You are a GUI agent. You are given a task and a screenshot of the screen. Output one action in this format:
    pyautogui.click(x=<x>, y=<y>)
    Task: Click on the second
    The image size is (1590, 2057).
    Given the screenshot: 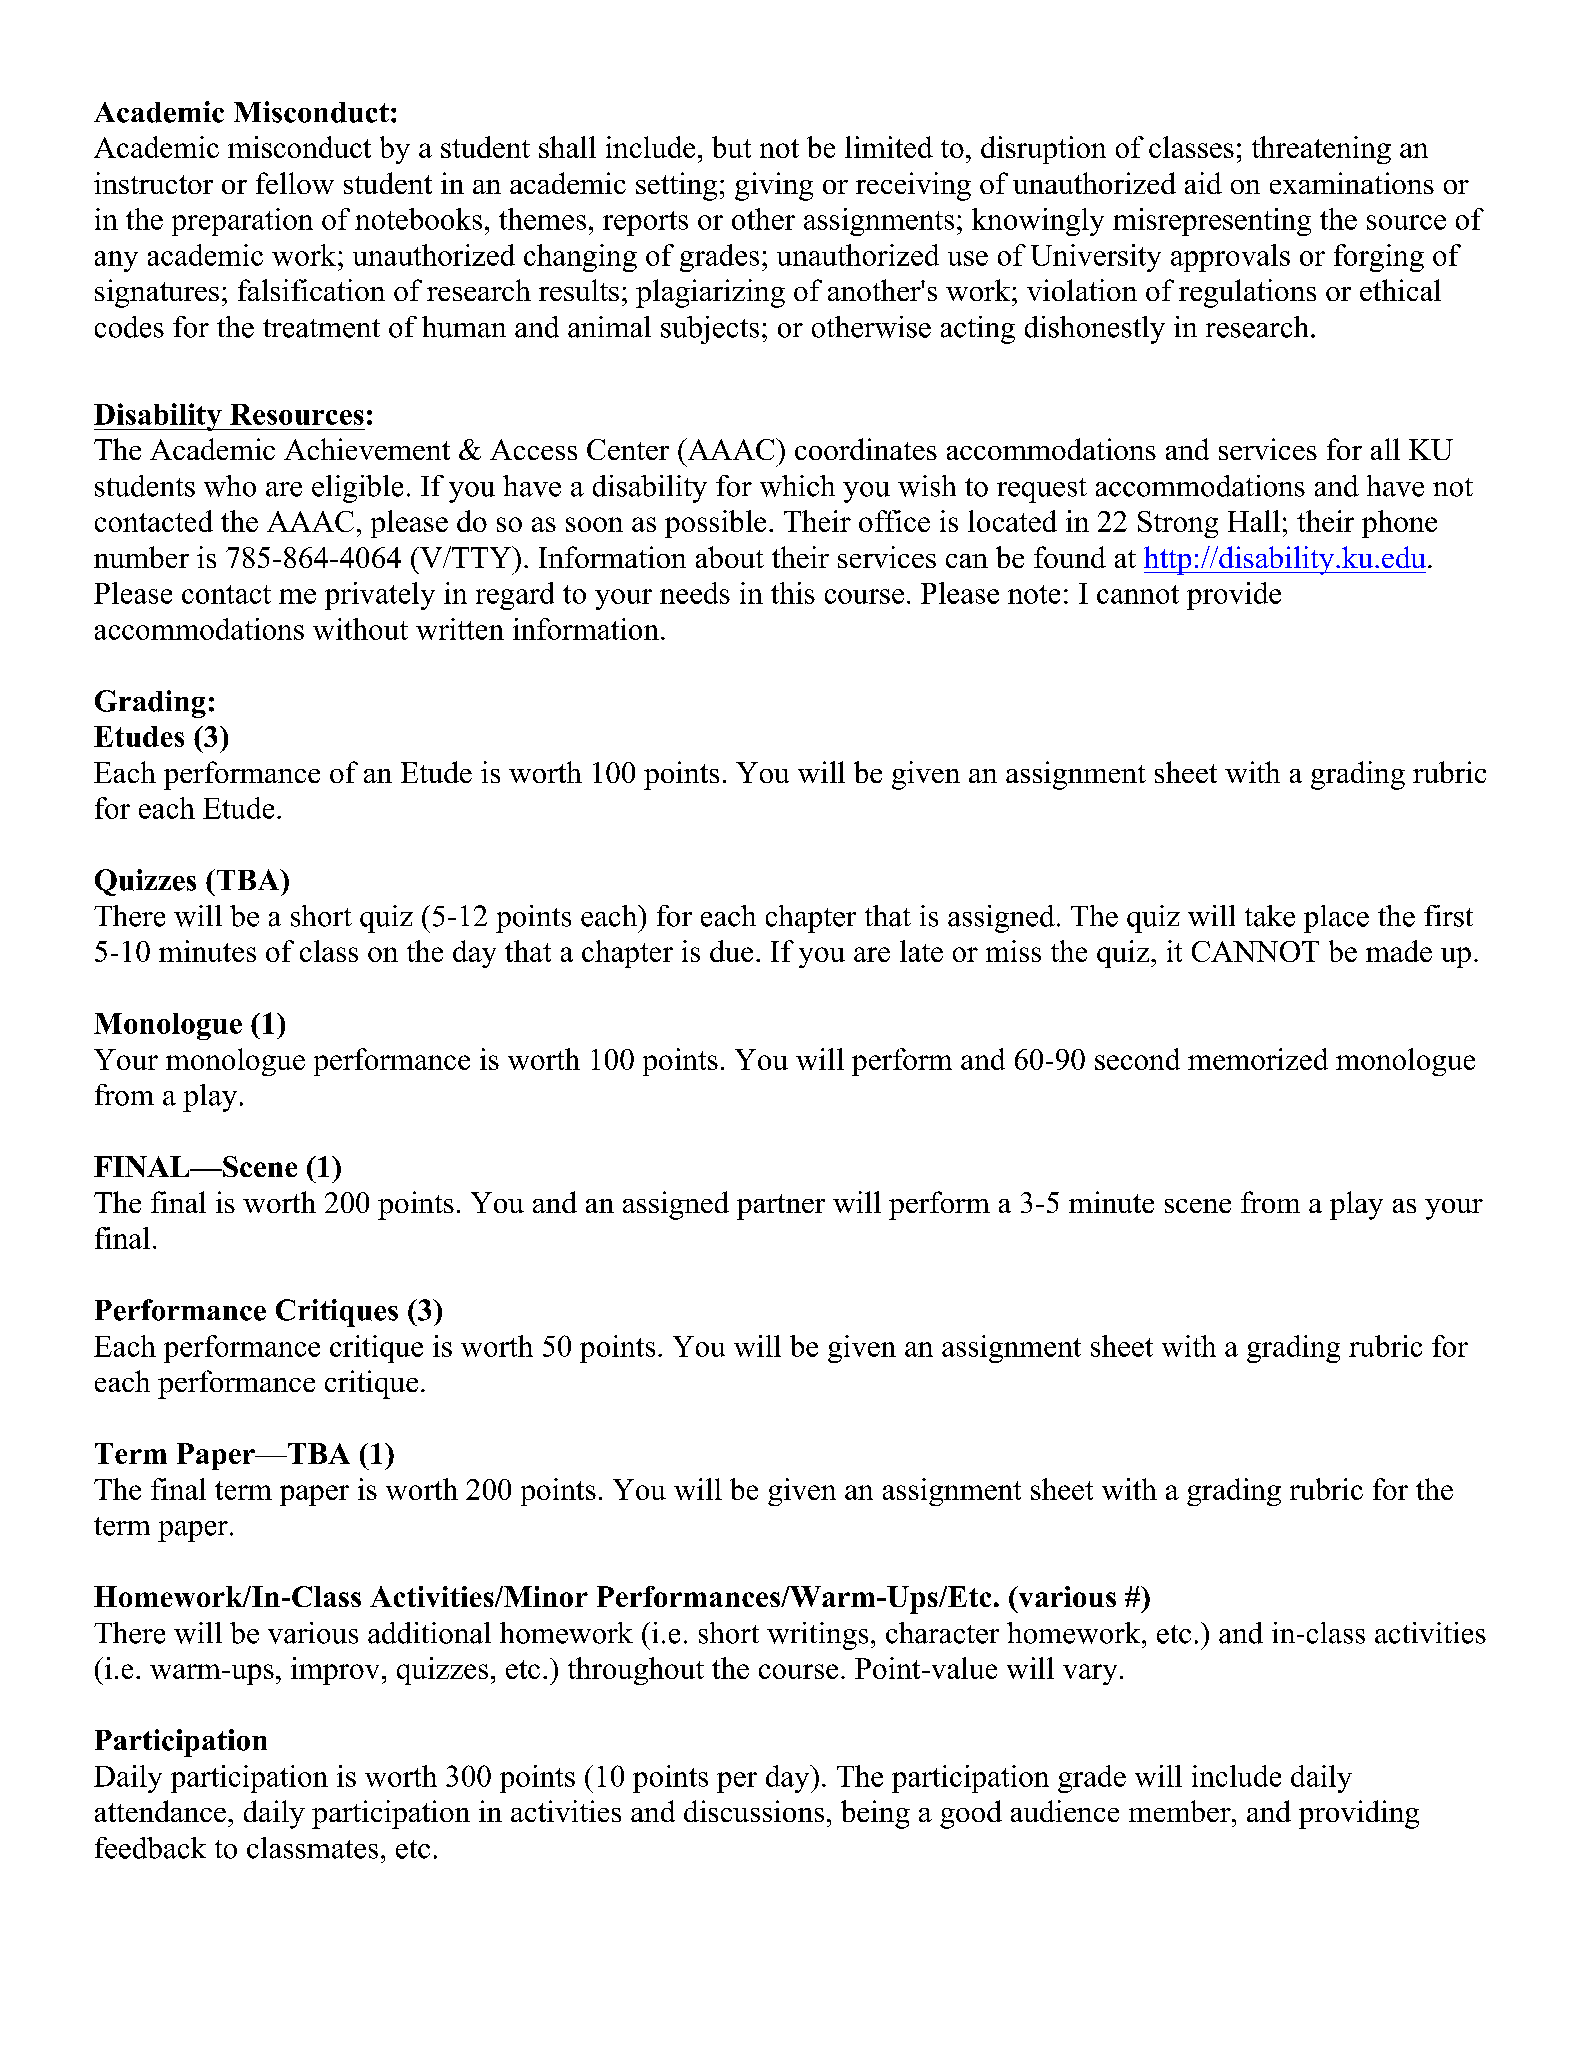 What is the action you would take?
    pyautogui.click(x=1137, y=1059)
